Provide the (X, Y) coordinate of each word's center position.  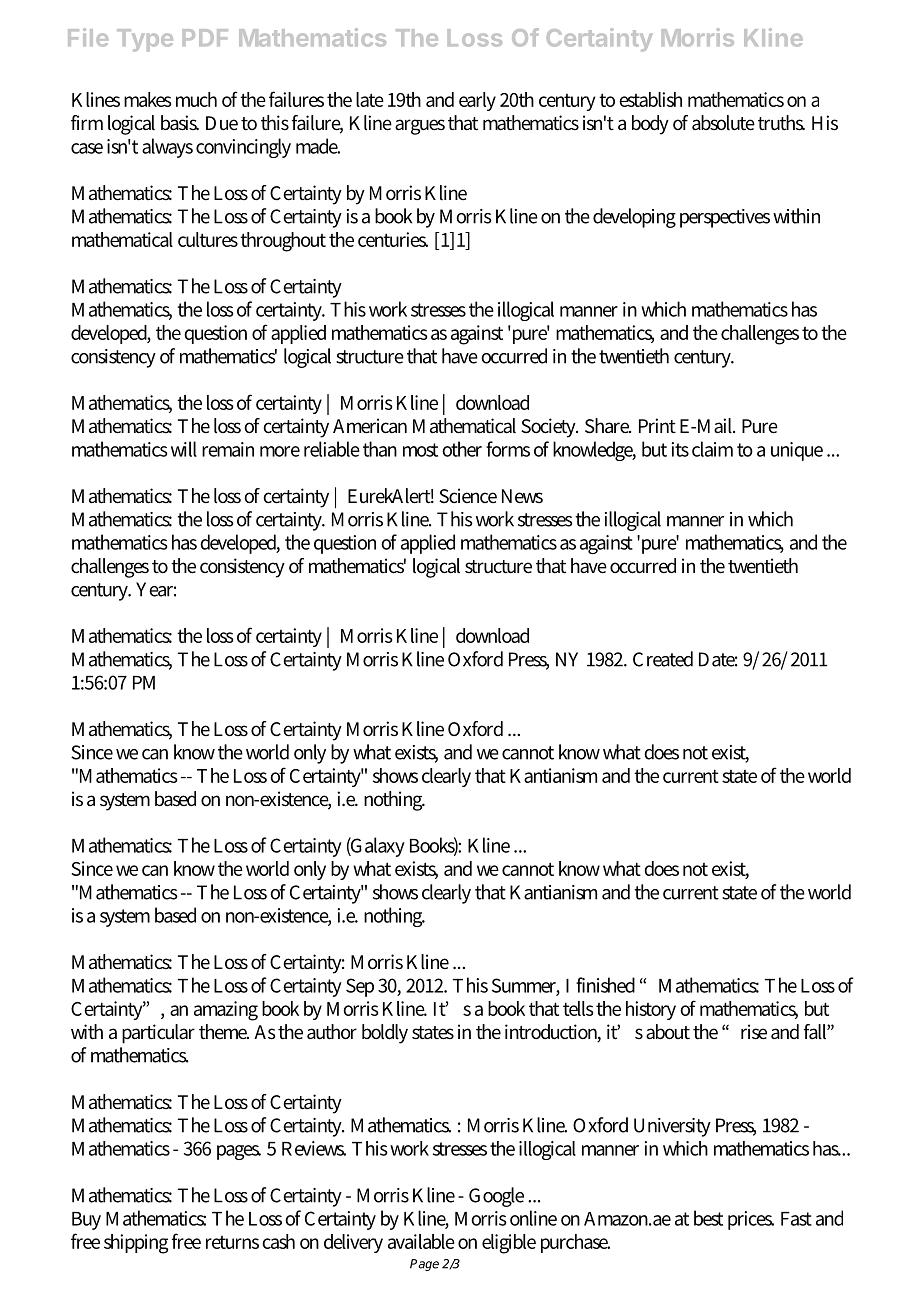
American (370, 426)
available (421, 1241)
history (651, 1010)
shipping (136, 1244)
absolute (723, 123)
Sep (360, 987)
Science (468, 496)
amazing (226, 1011)
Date (718, 659)
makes (147, 99)
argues (420, 127)
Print (657, 426)
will (184, 449)
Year (156, 589)
